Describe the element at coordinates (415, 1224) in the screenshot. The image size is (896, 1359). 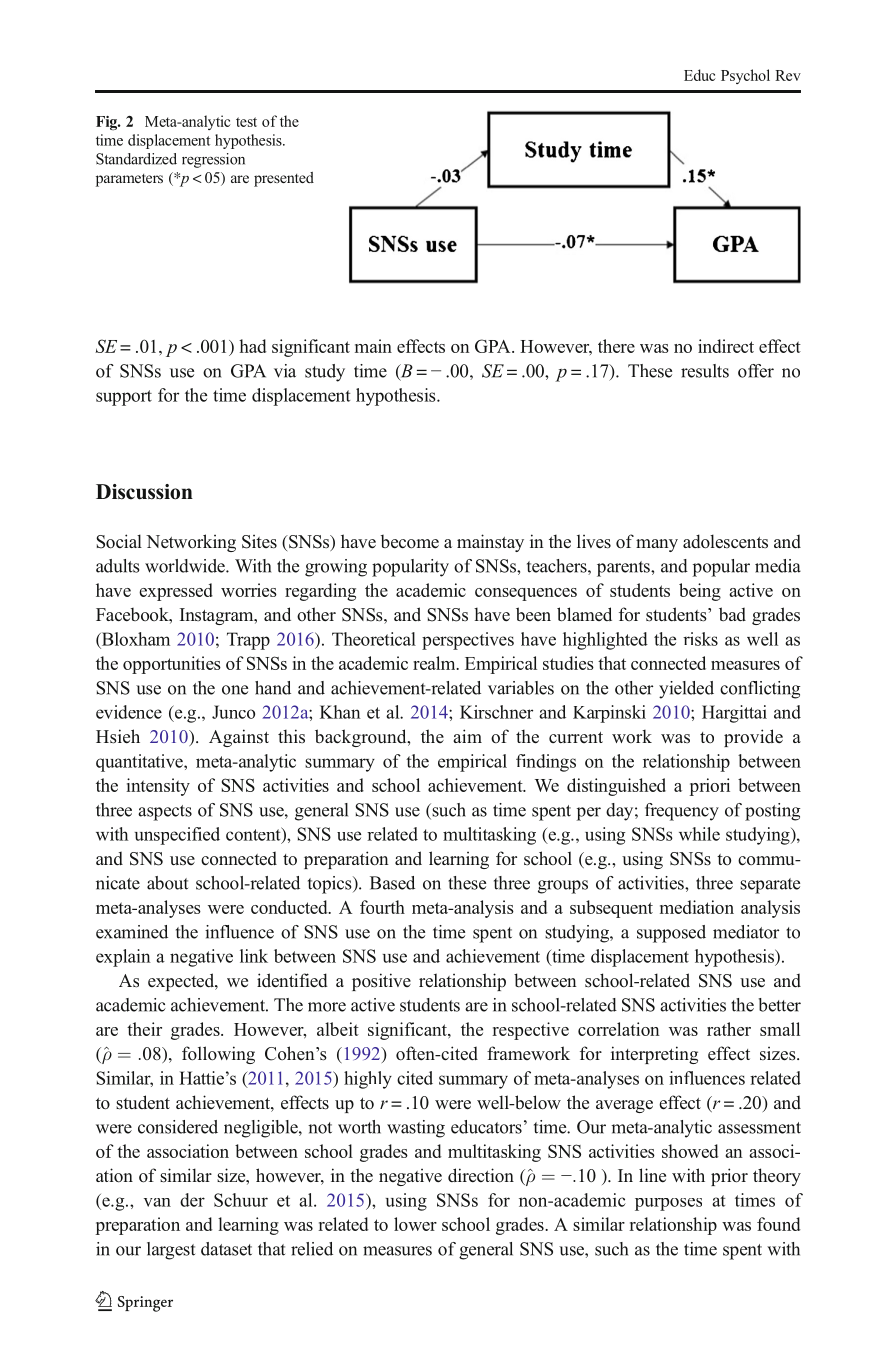
I see `lower` at that location.
